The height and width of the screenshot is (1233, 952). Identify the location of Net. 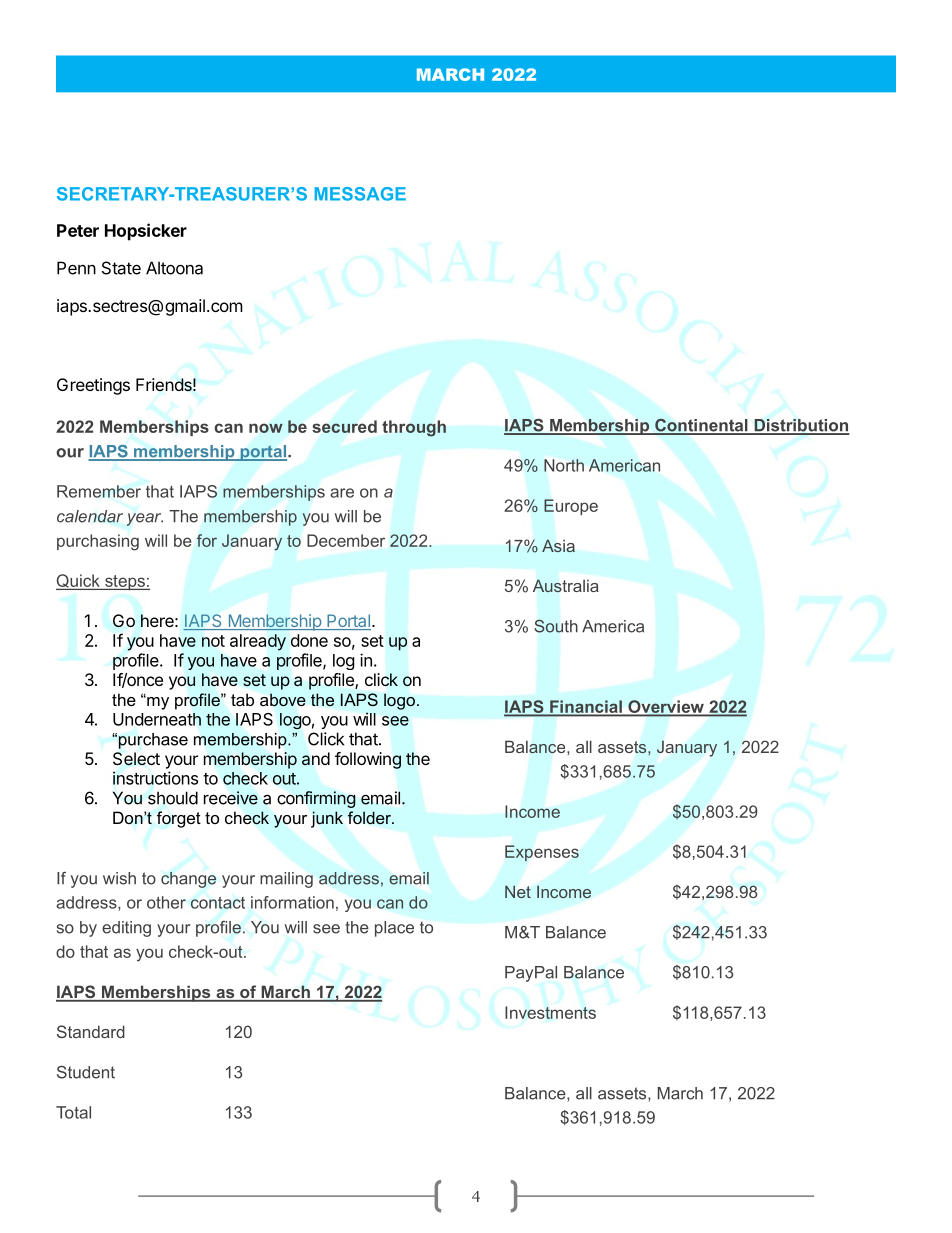
(518, 891).
